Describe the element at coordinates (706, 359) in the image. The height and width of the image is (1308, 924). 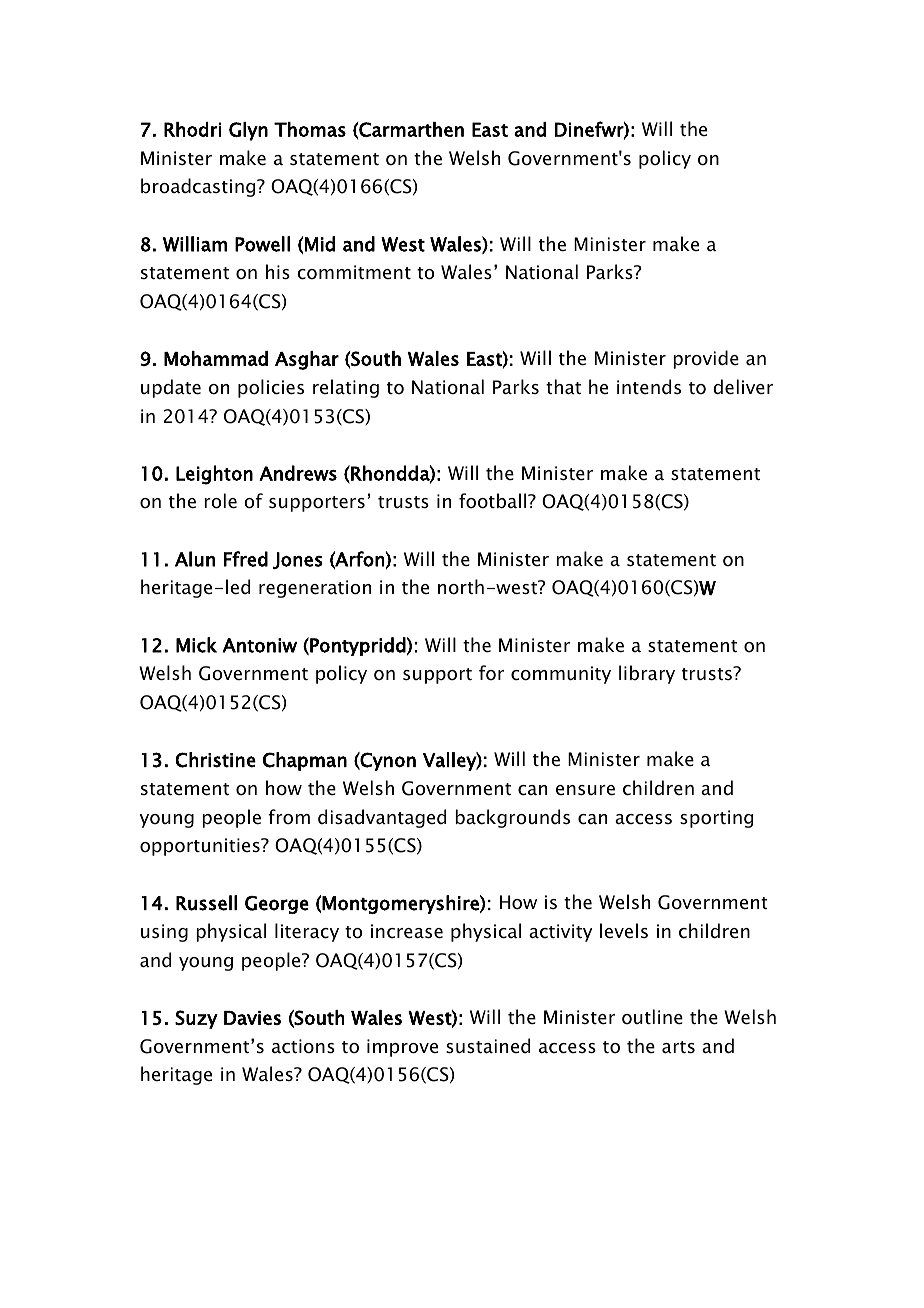
I see `provide` at that location.
